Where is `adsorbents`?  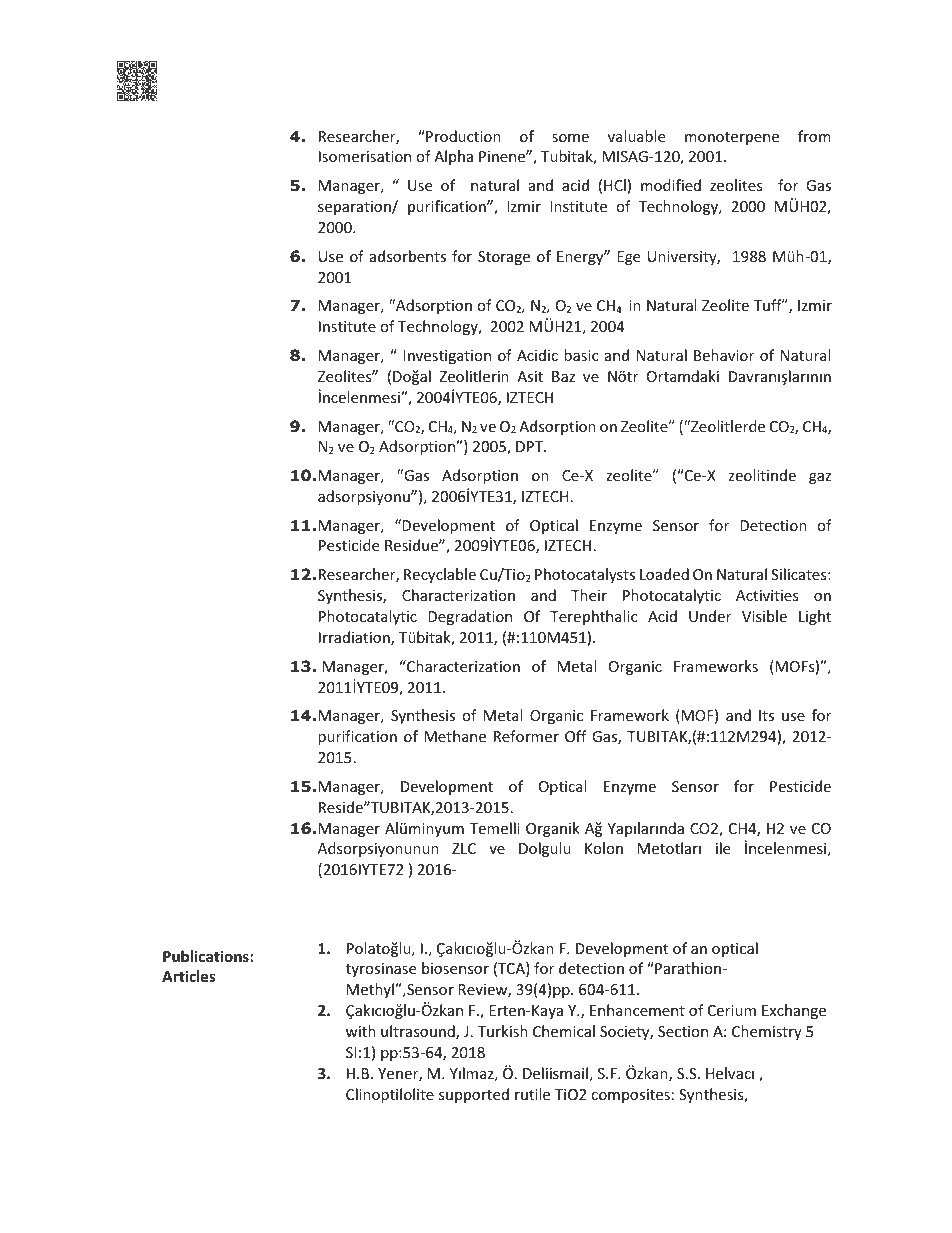 adsorbents is located at coordinates (408, 256).
